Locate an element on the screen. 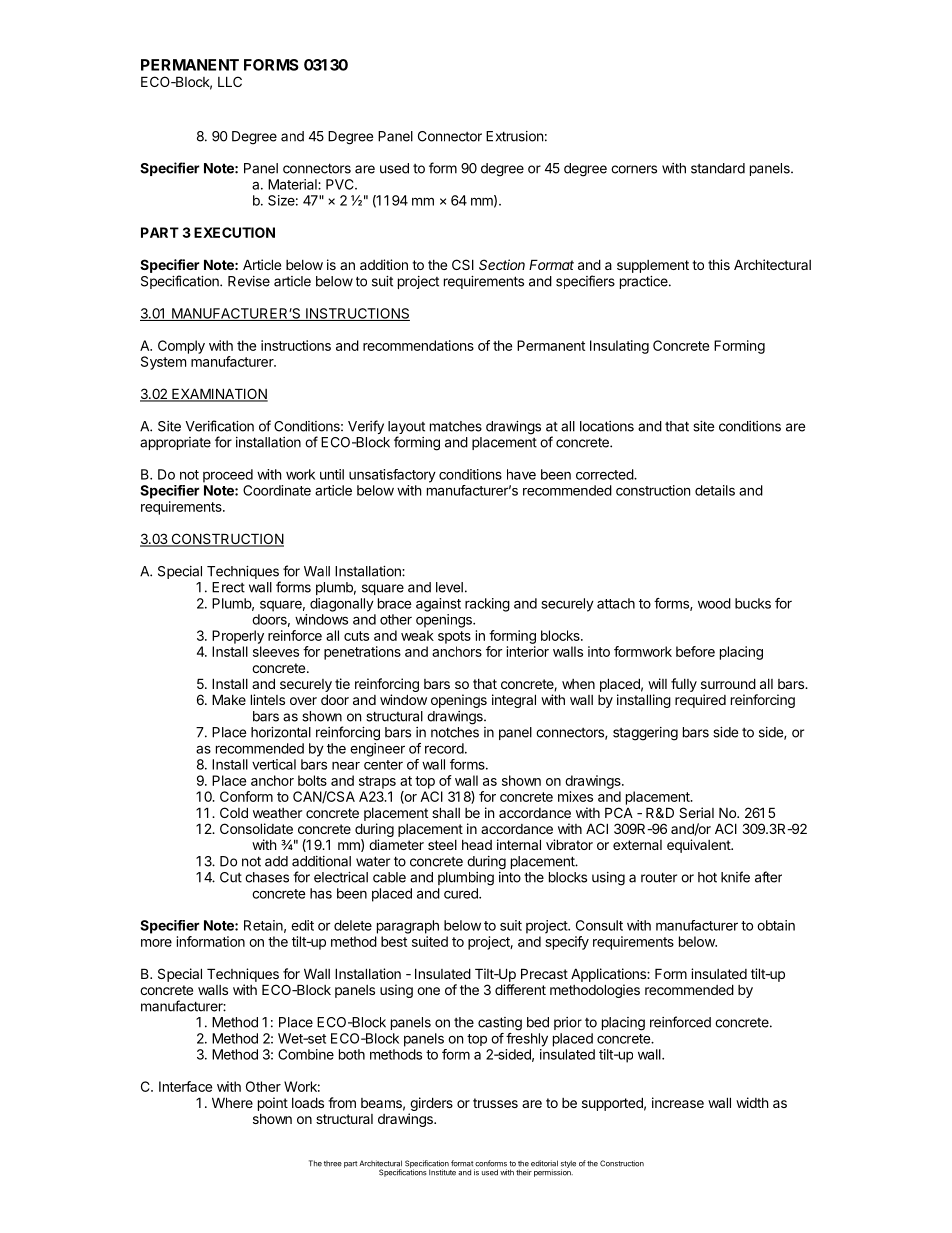  hot is located at coordinates (707, 877).
